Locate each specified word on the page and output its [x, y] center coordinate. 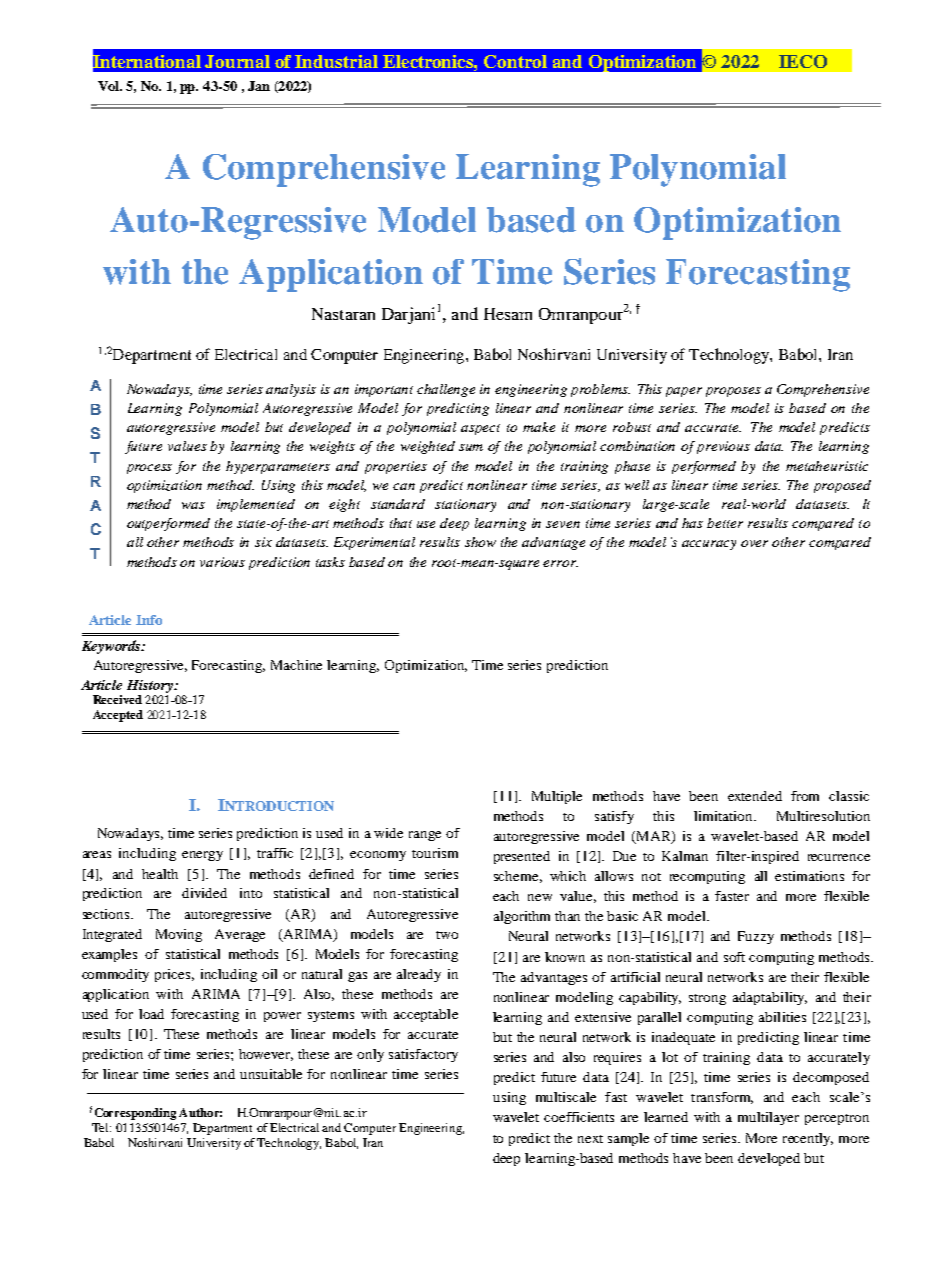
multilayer [768, 1118]
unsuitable [271, 1074]
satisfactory [423, 1055]
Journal [237, 61]
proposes [733, 392]
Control [515, 61]
